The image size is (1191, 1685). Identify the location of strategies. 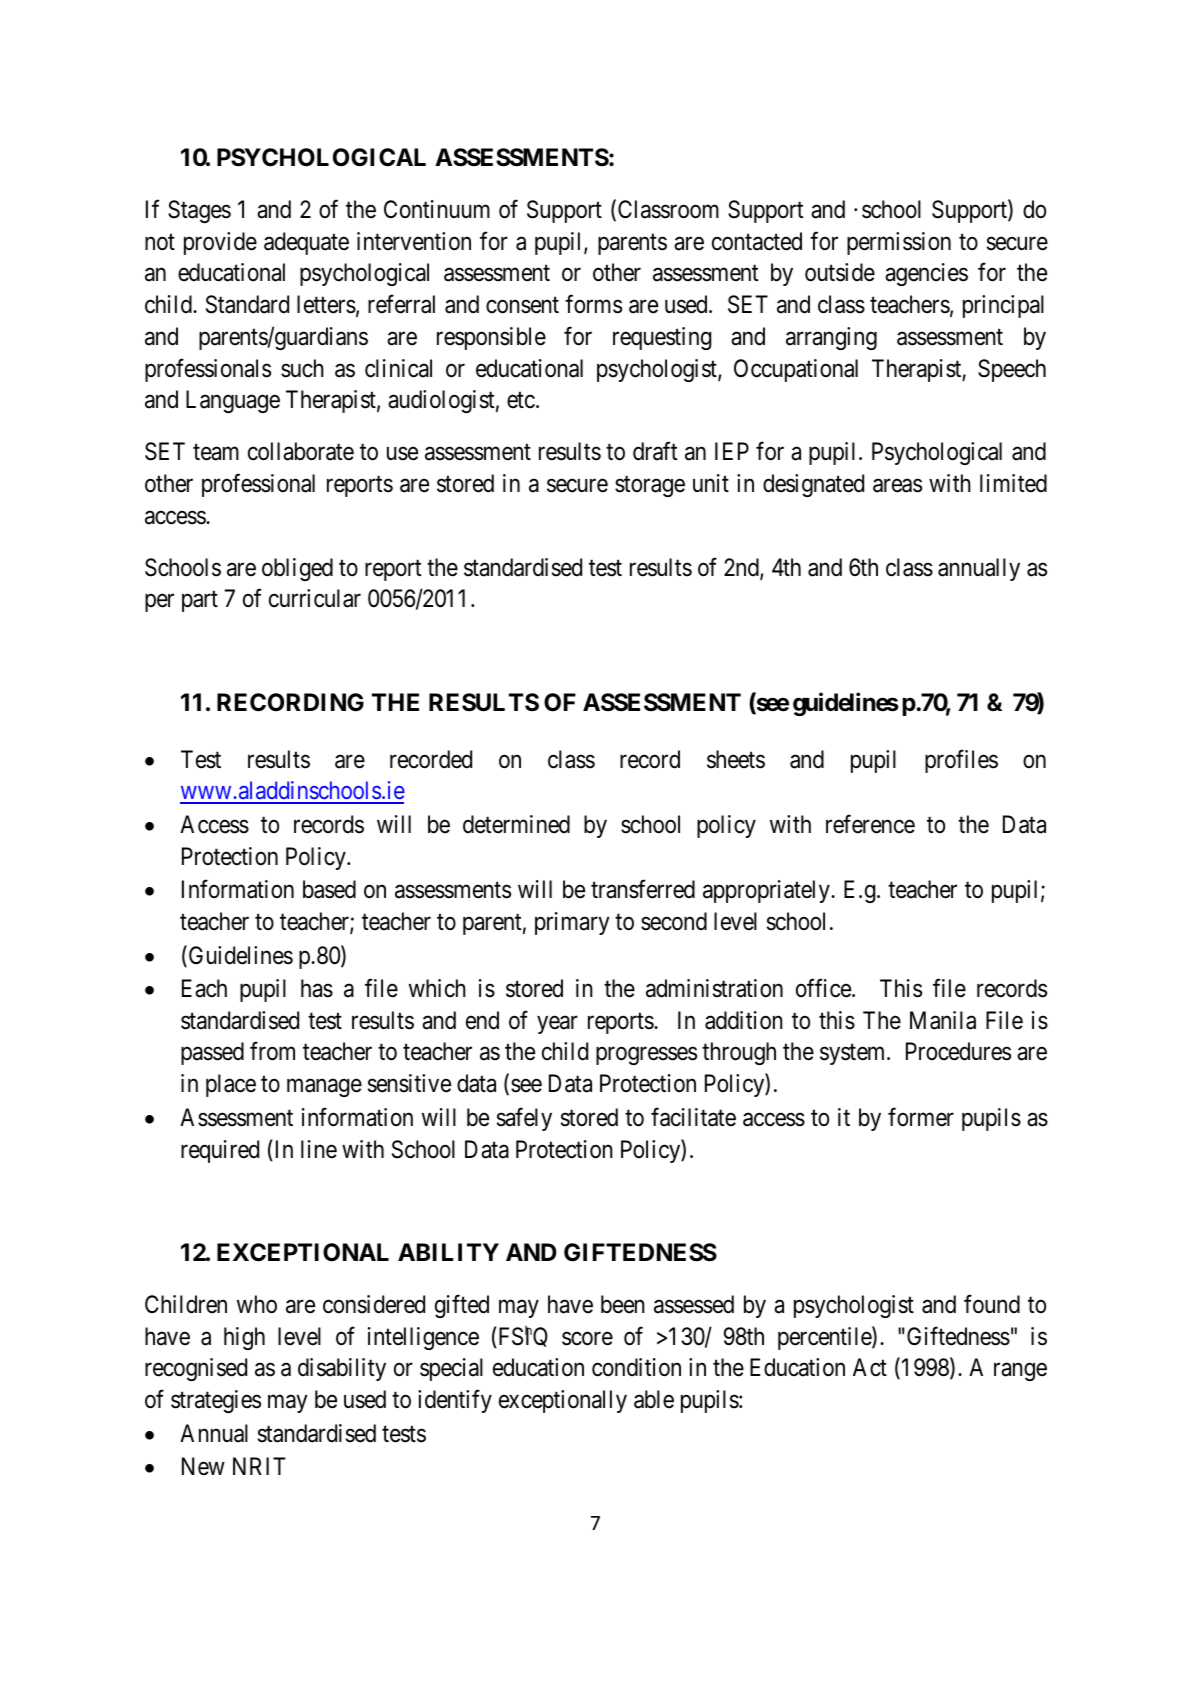
(216, 1401).
